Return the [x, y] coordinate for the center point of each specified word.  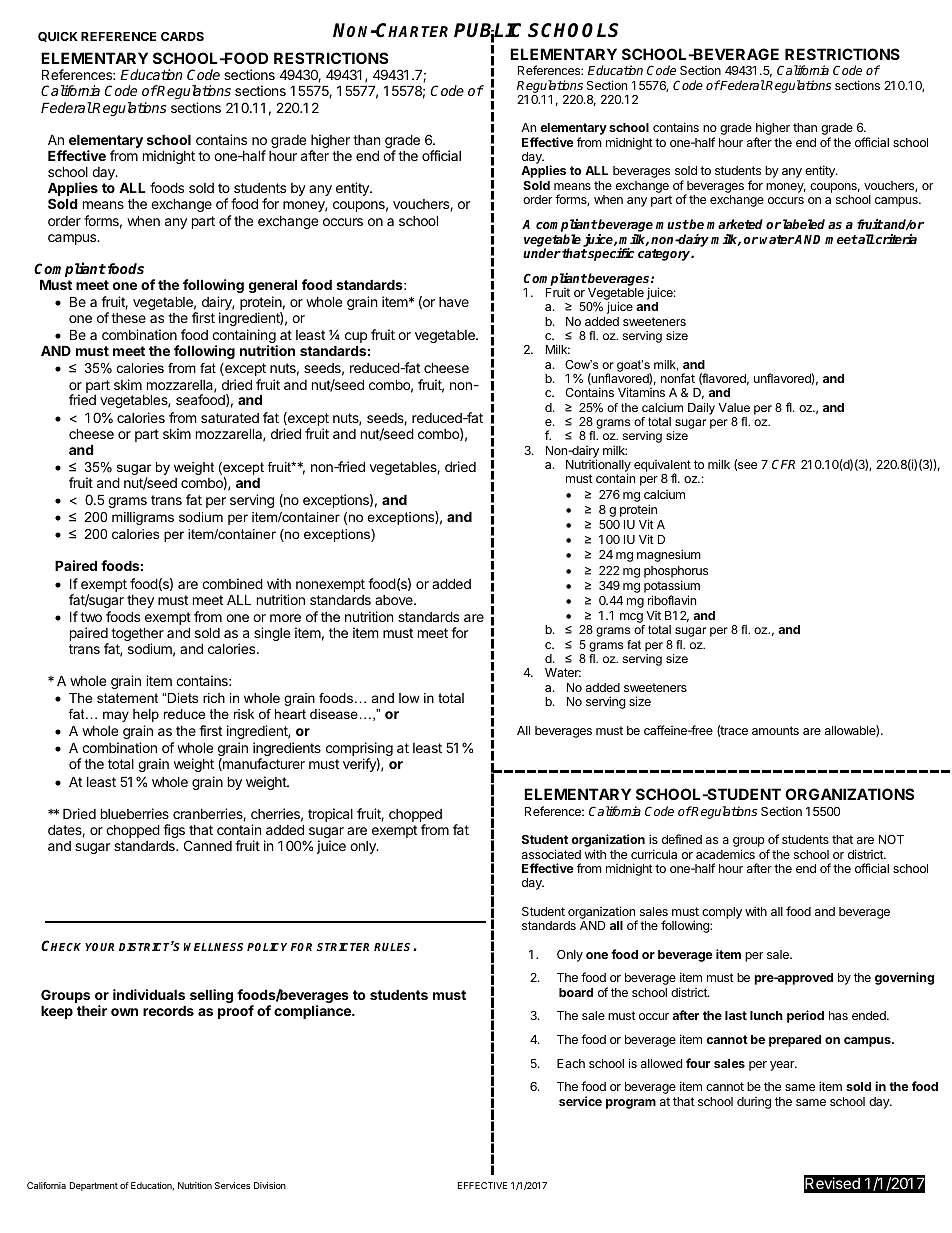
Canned [208, 845]
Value [734, 407]
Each [571, 1063]
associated [551, 854]
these [128, 318]
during [754, 1103]
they [140, 601]
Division [270, 1185]
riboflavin [672, 600]
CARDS [182, 36]
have [454, 302]
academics [725, 854]
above [395, 600]
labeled [804, 224]
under [542, 253]
